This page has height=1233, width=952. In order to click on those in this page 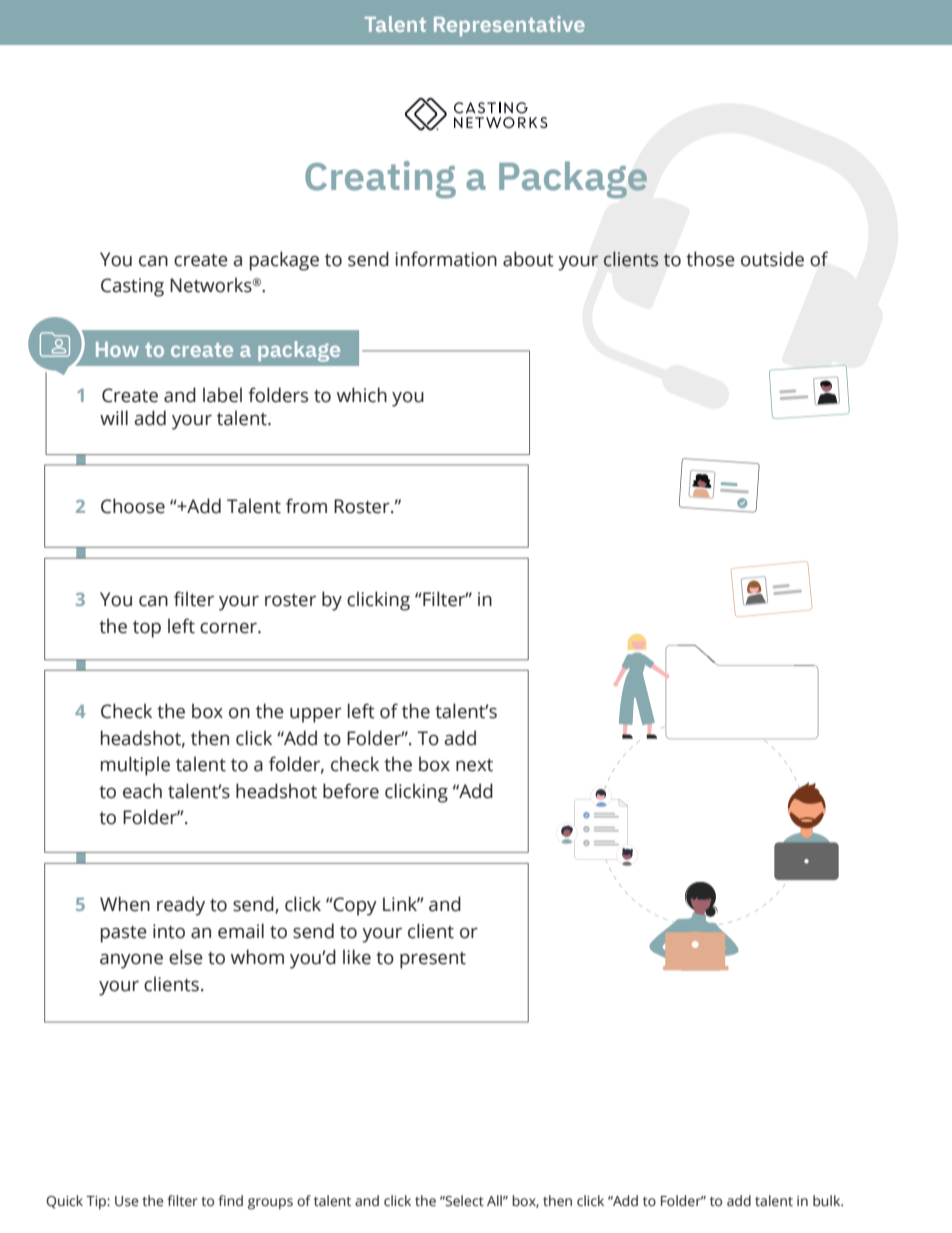, I will do `click(710, 259)`.
